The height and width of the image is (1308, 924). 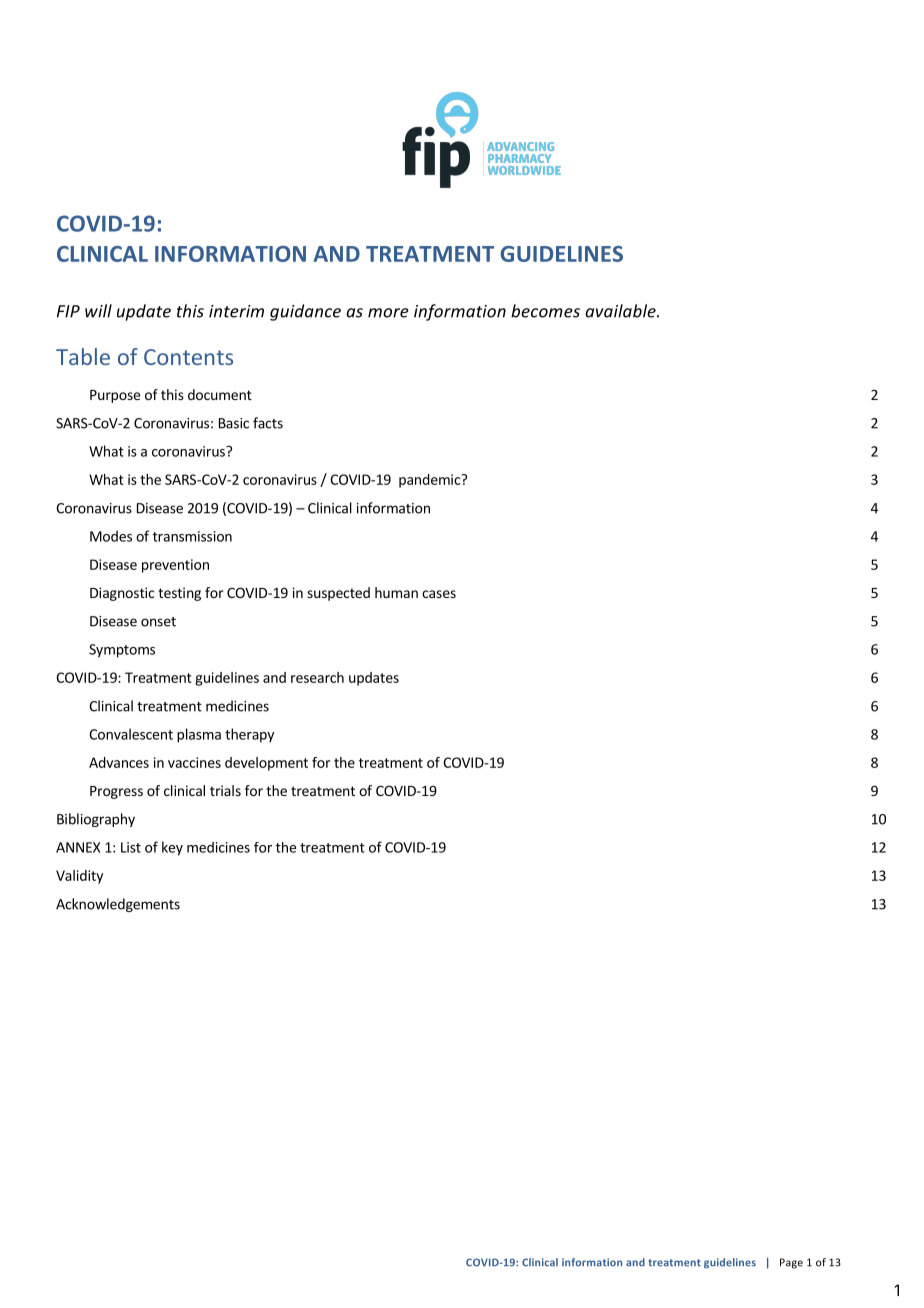 I want to click on Acknowledgements, so click(x=118, y=905).
